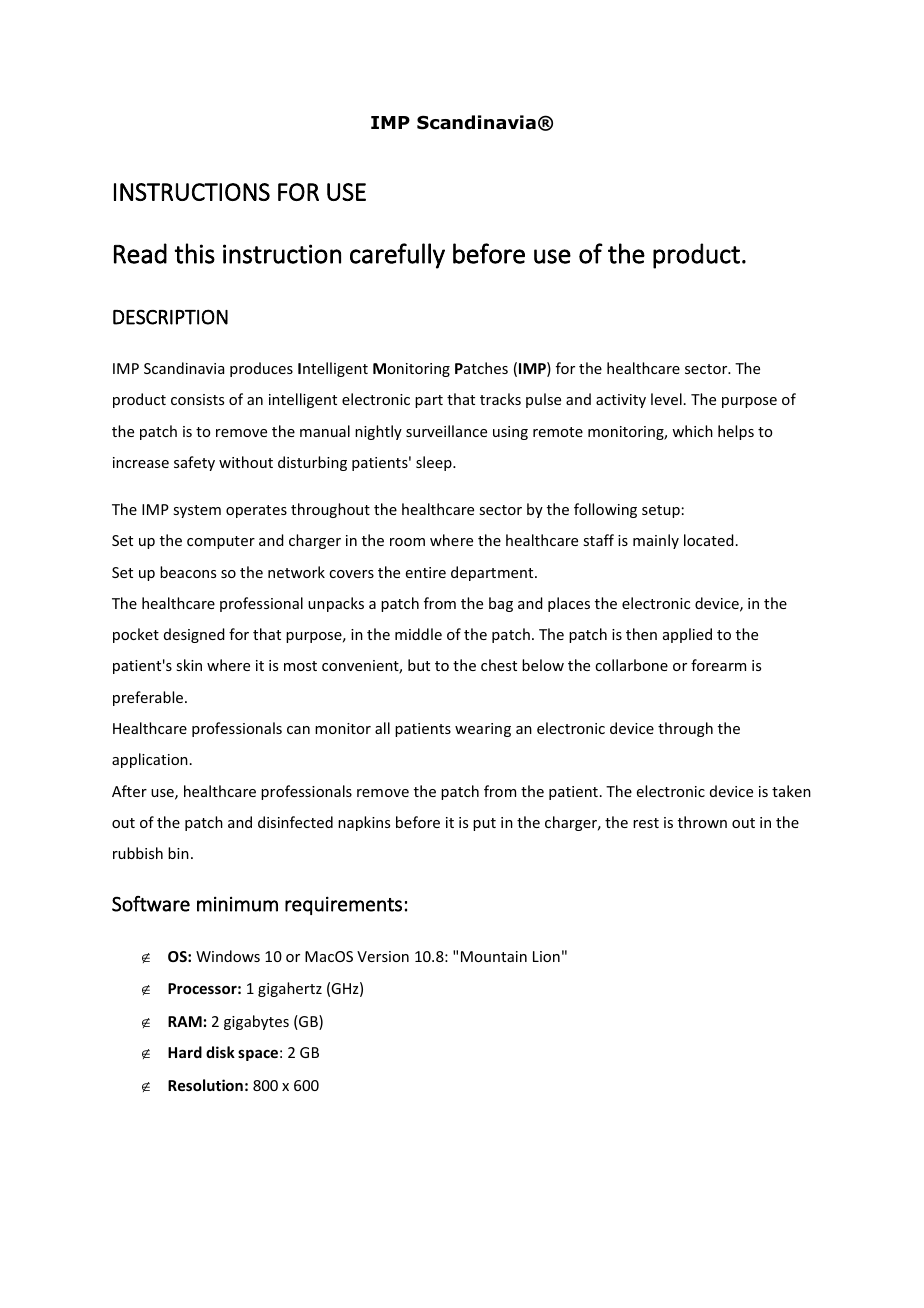  What do you see at coordinates (189, 665) in the page?
I see `skin` at bounding box center [189, 665].
